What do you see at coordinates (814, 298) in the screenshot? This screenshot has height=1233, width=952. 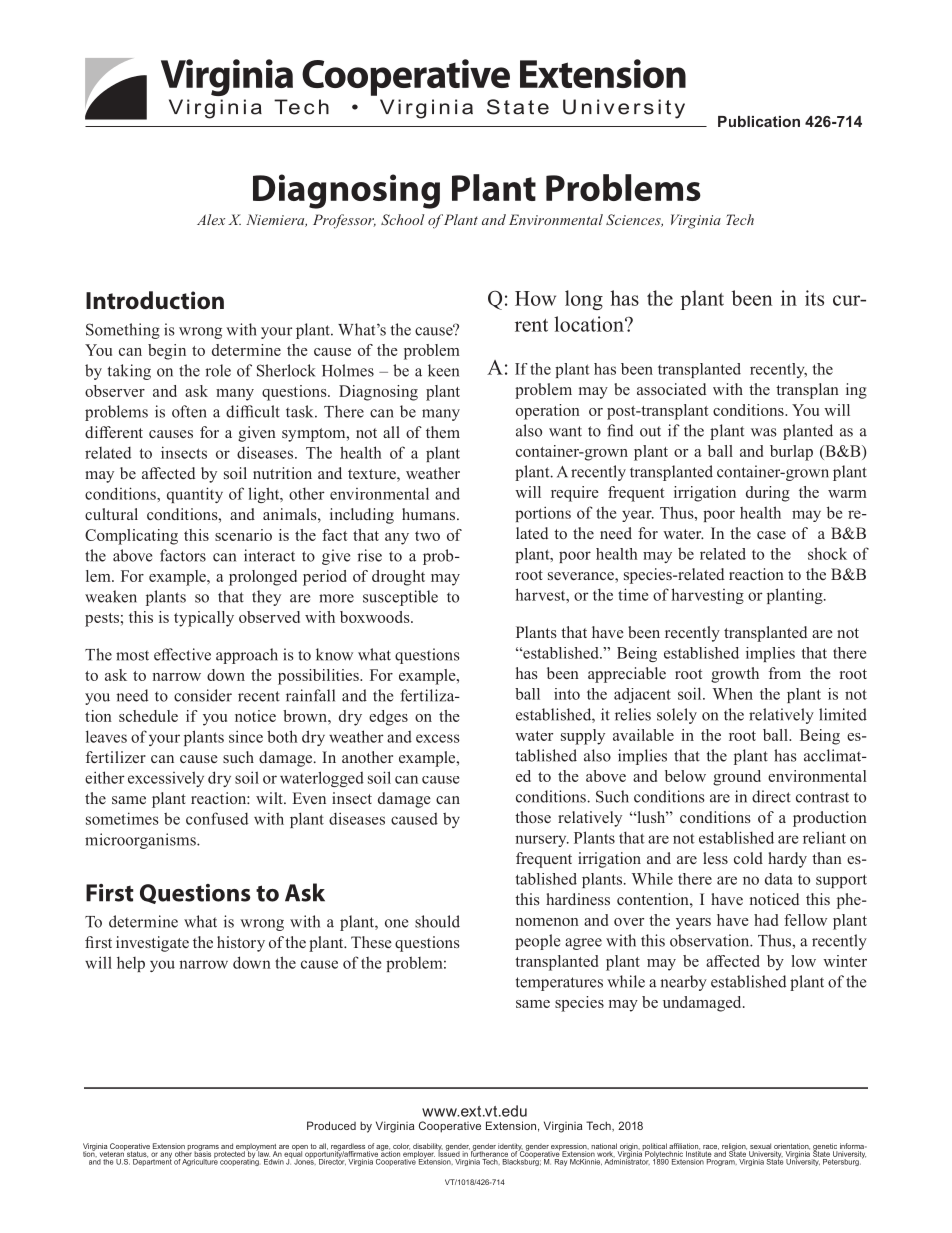 I see `its` at bounding box center [814, 298].
